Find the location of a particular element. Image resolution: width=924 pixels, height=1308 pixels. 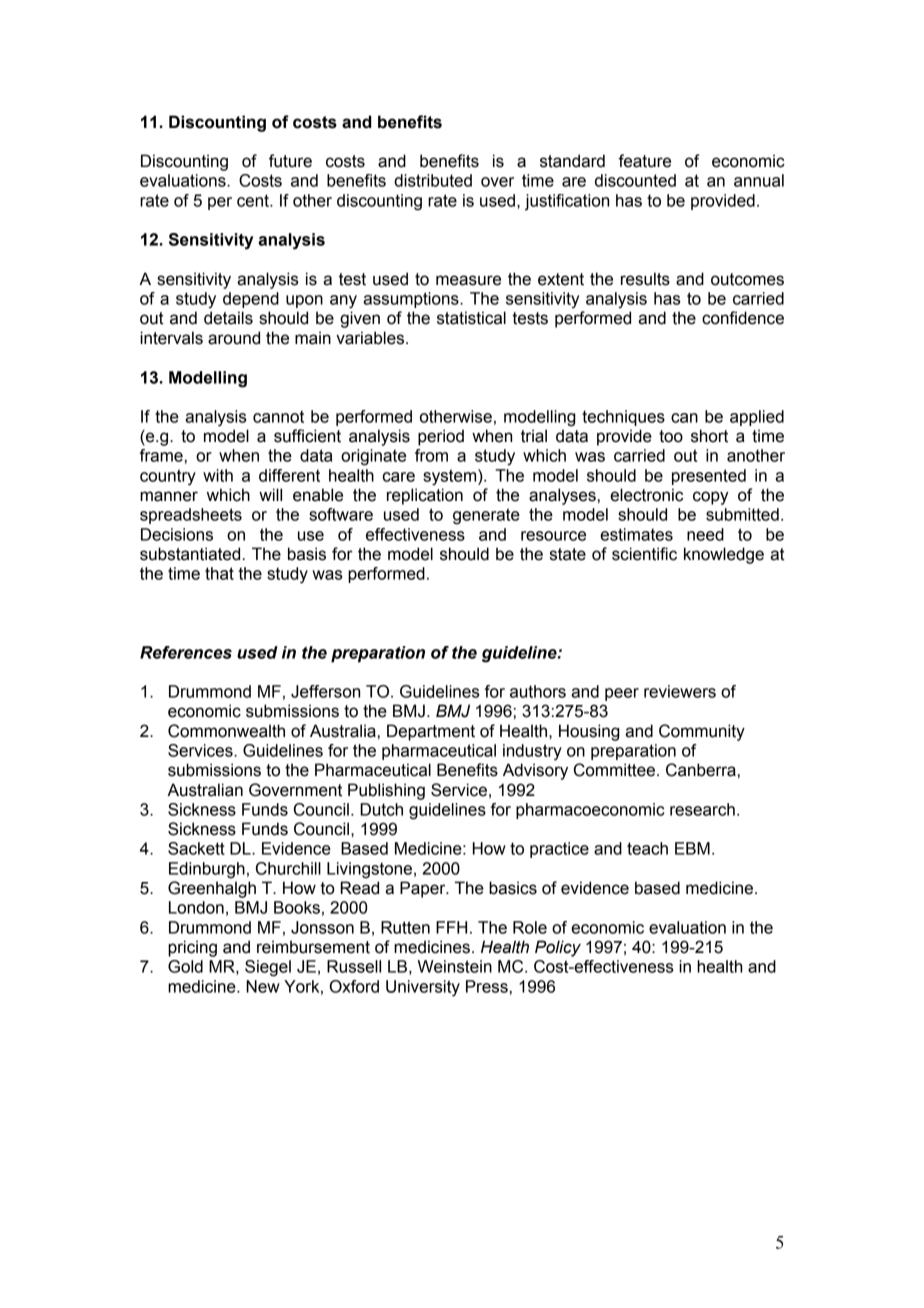

discounted is located at coordinates (635, 180).
